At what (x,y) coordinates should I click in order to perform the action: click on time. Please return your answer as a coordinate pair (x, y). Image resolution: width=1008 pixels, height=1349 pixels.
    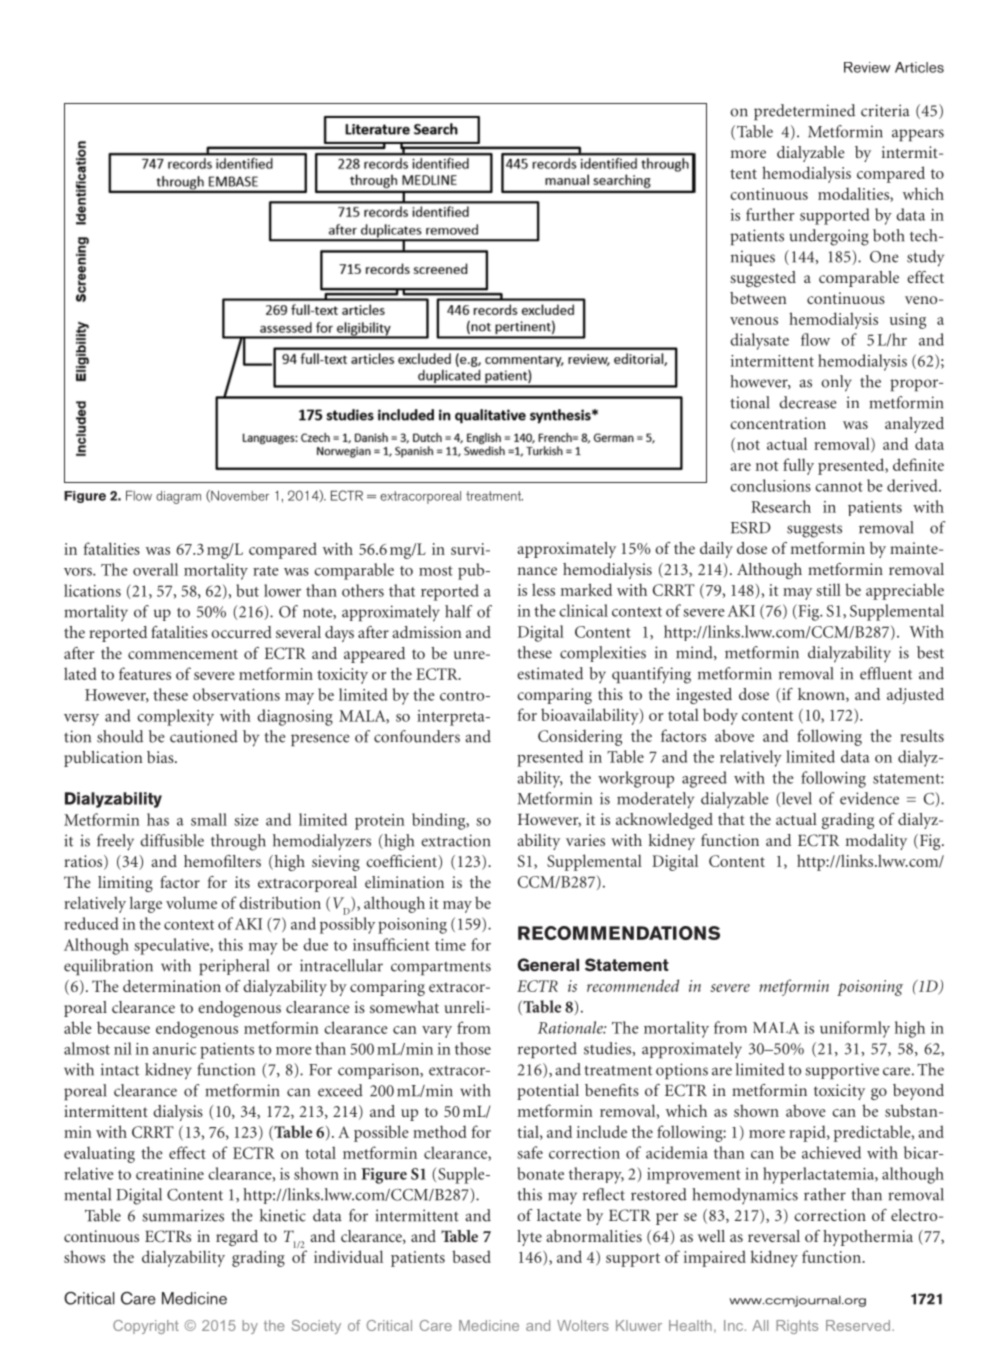
    Looking at the image, I should click on (450, 945).
